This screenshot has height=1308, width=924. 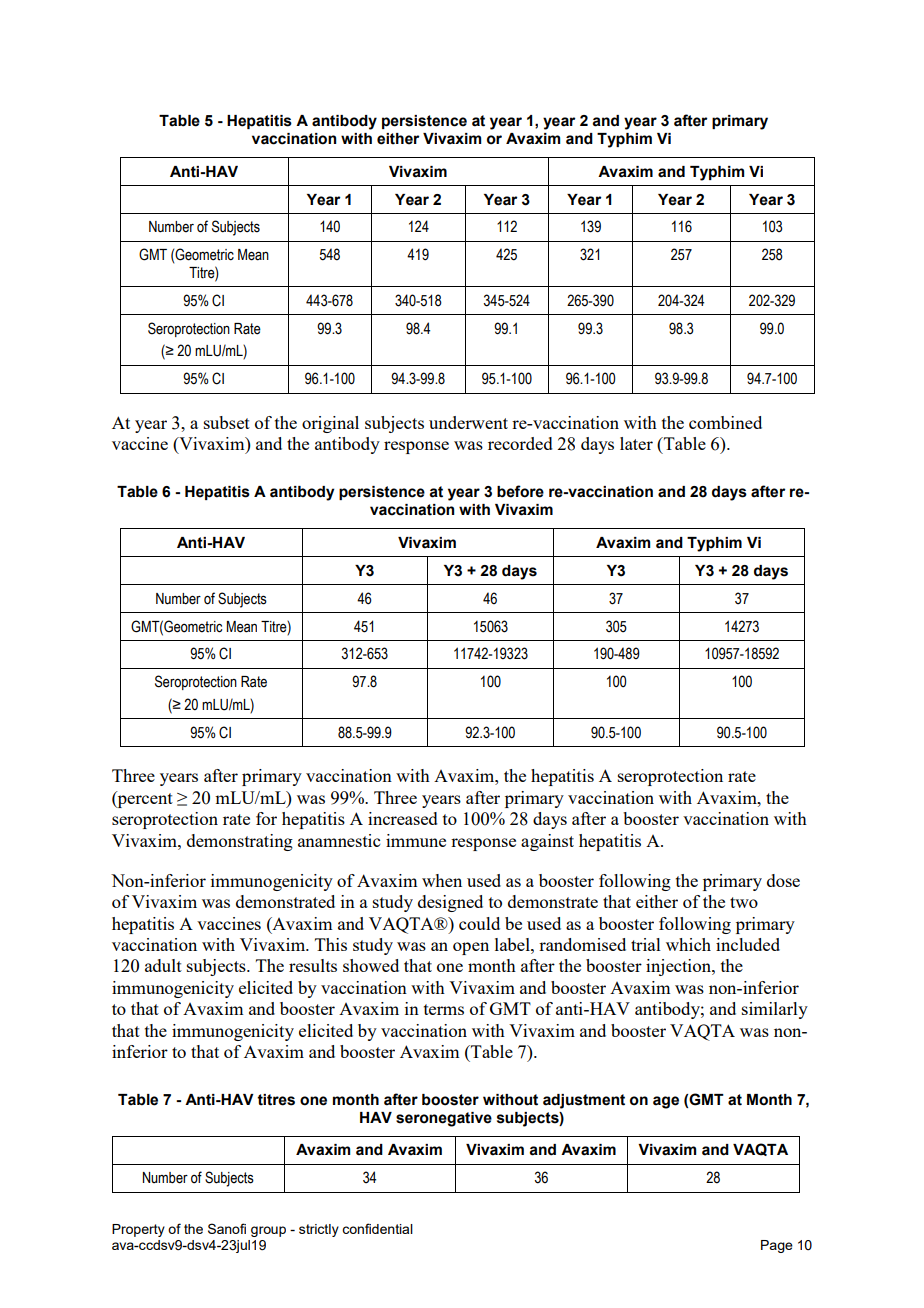 What do you see at coordinates (416, 840) in the screenshot?
I see `immune` at bounding box center [416, 840].
